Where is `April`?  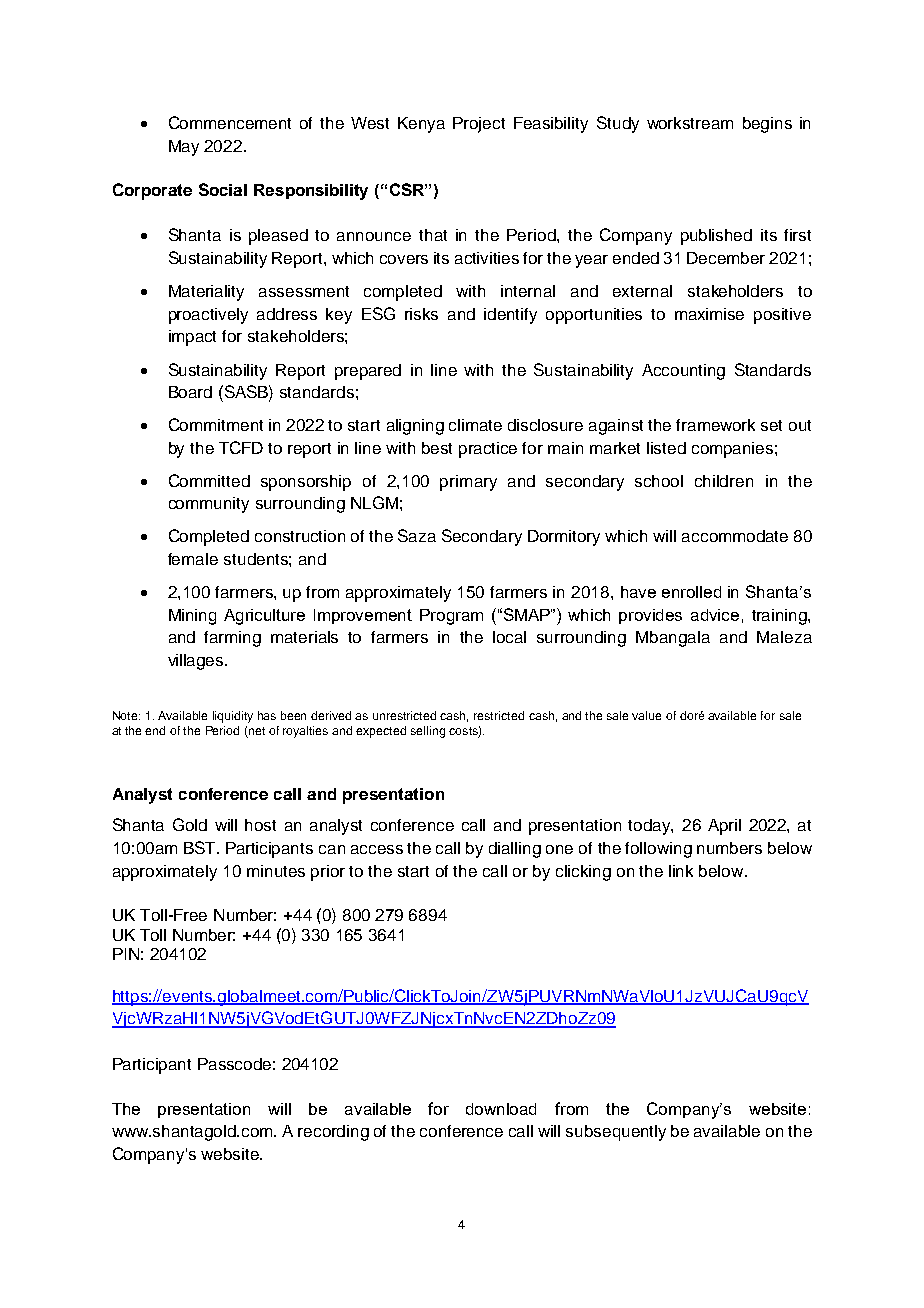 April is located at coordinates (724, 827).
